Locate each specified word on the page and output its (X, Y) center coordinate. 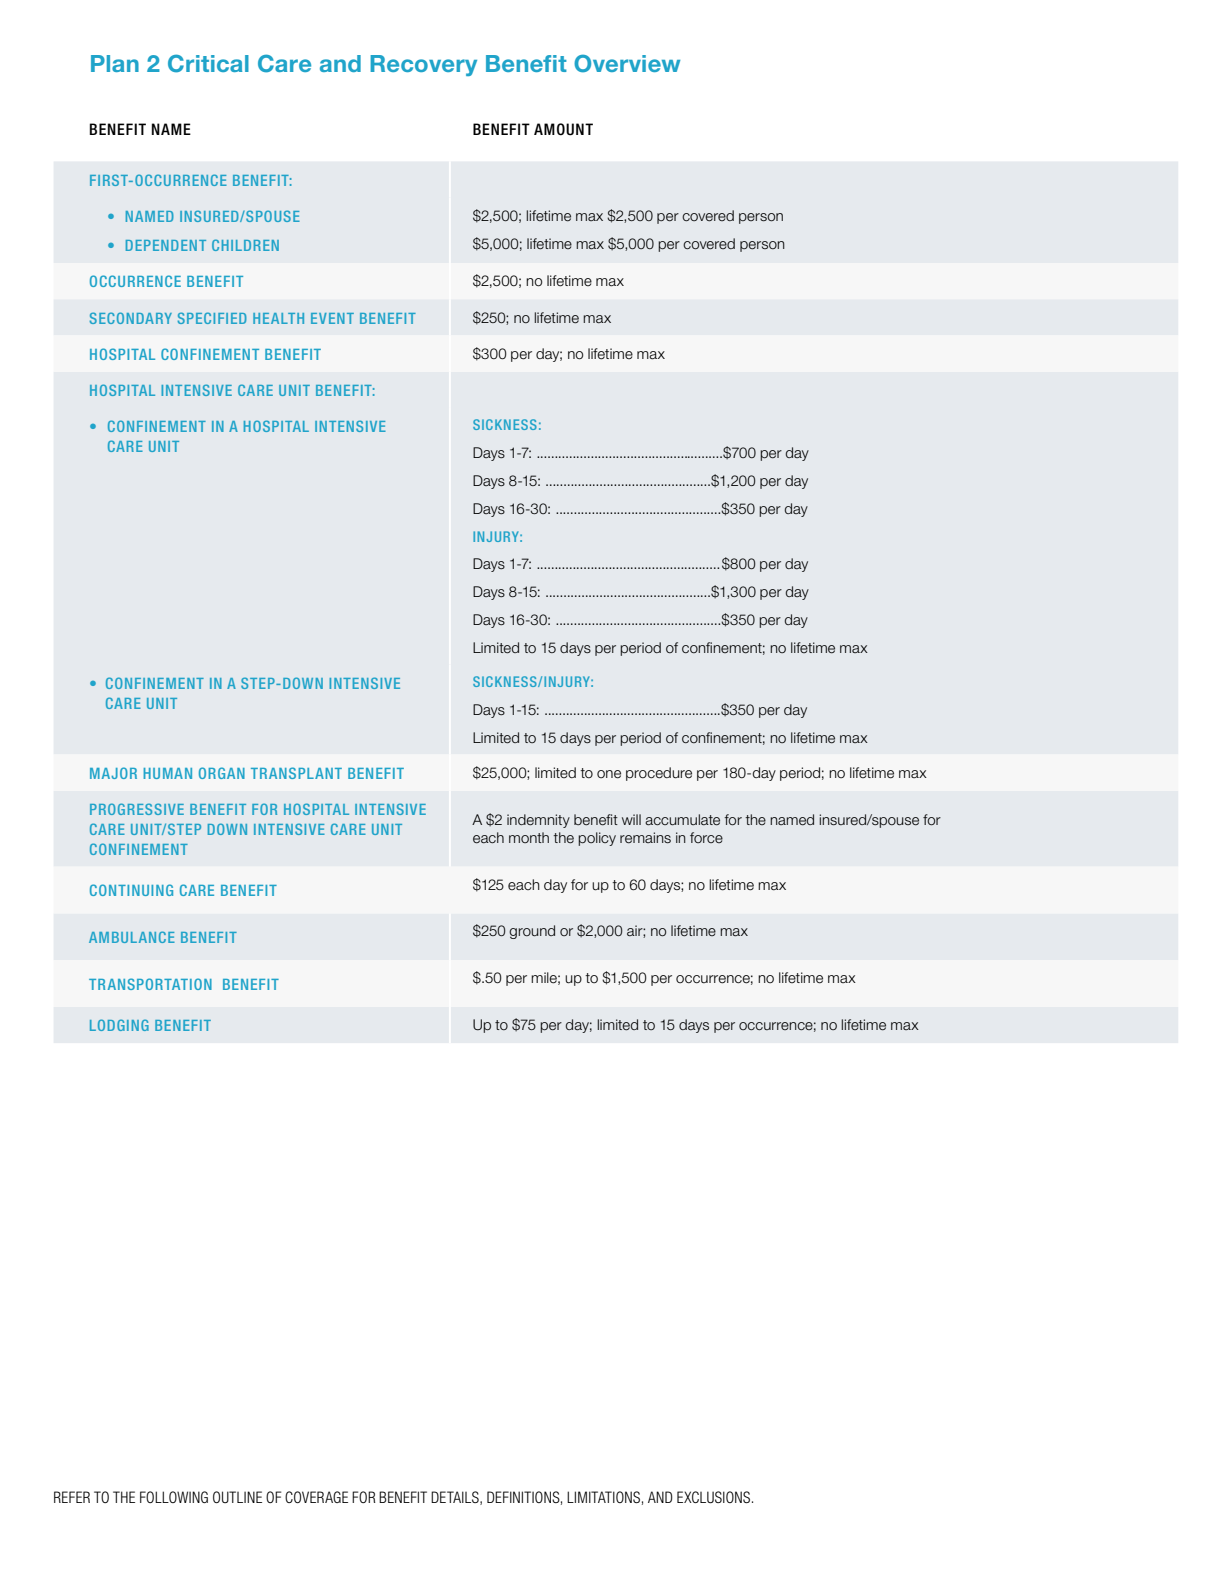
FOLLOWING (174, 1497)
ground (532, 932)
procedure (659, 774)
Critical (208, 63)
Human (167, 773)
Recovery (423, 65)
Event (332, 318)
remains (645, 838)
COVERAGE (316, 1497)
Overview (627, 64)
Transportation (150, 984)
